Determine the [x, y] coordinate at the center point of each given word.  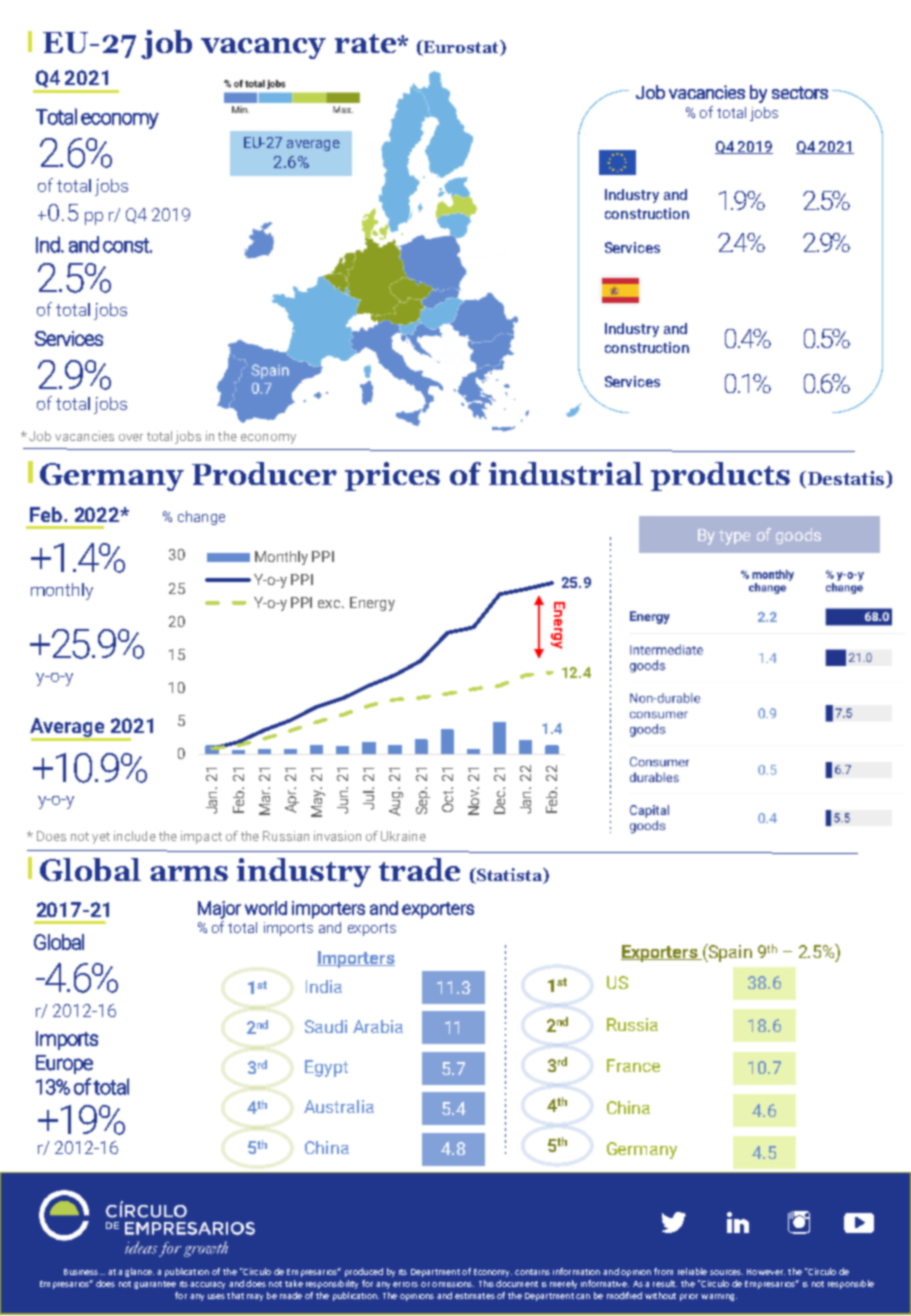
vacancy [263, 48]
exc [331, 604]
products [720, 476]
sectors [800, 92]
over [131, 437]
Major [219, 910]
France [633, 1065]
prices [392, 476]
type [734, 537]
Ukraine [403, 836]
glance [139, 1272]
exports [372, 929]
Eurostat [461, 48]
